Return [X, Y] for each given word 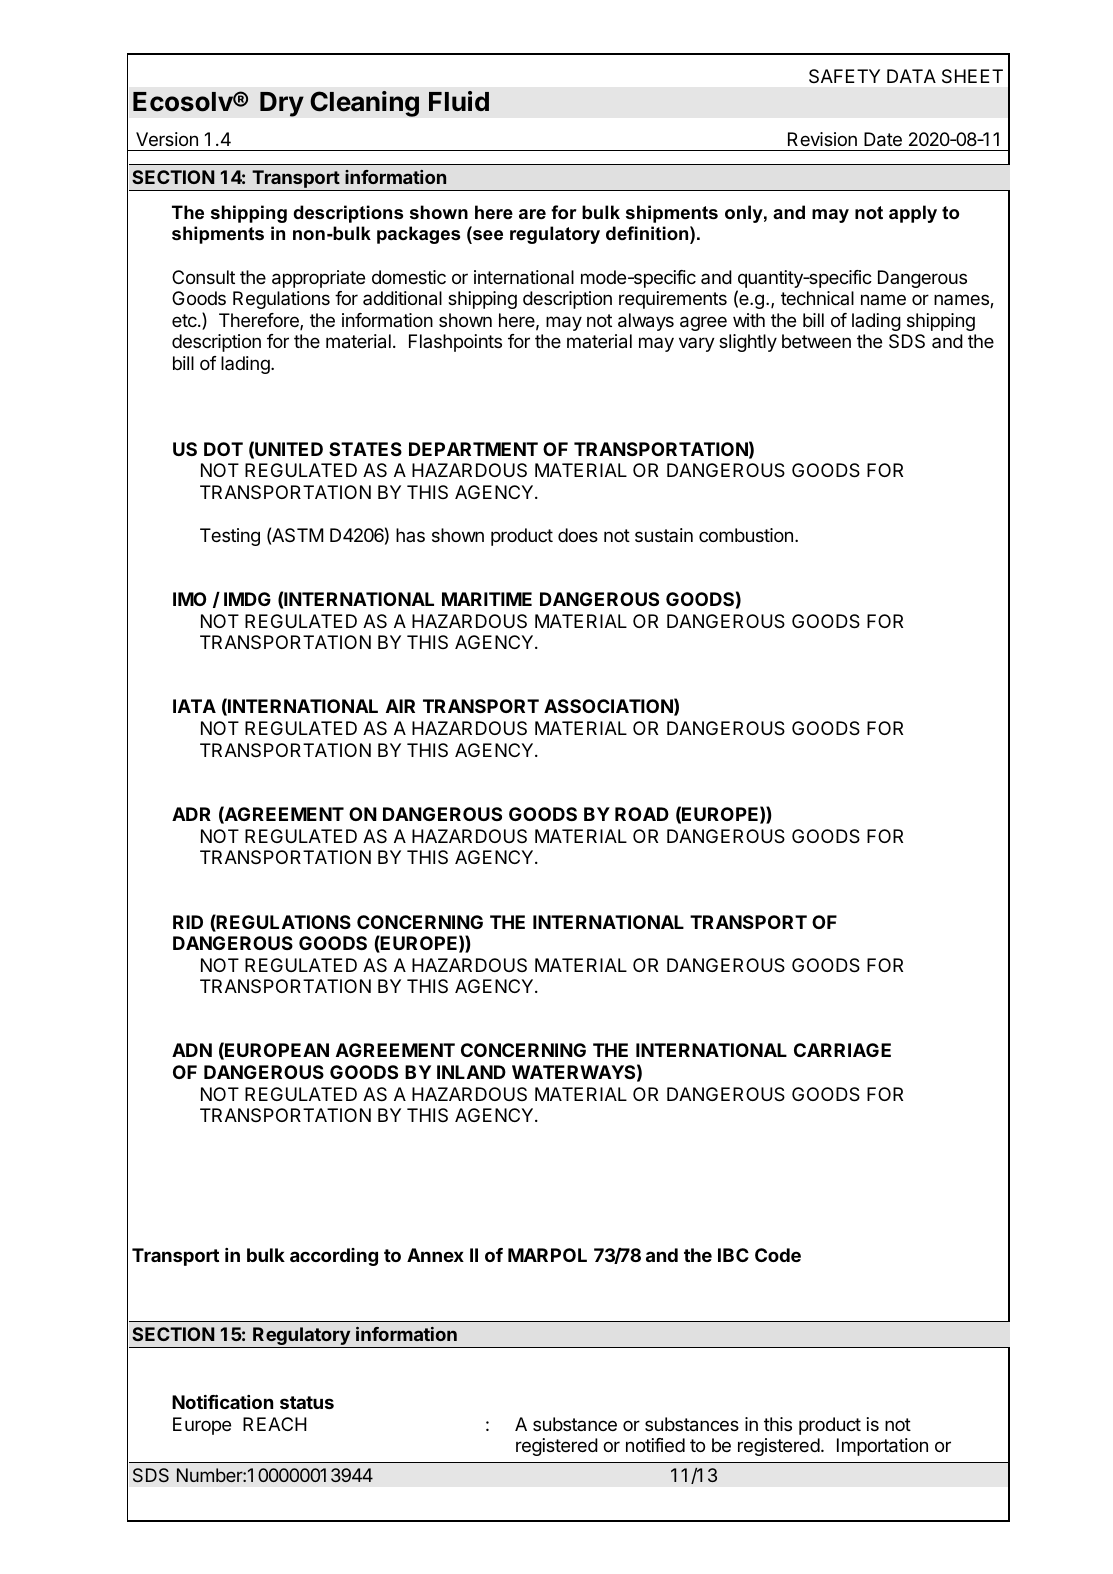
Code [778, 1255]
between [816, 341]
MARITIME [487, 599]
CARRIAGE [842, 1050]
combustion [746, 535]
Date [883, 139]
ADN [192, 1050]
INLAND [471, 1072]
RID [188, 922]
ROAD [642, 814]
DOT [223, 449]
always [646, 322]
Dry [282, 104]
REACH [275, 1424]
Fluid [459, 101]
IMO [189, 599]
